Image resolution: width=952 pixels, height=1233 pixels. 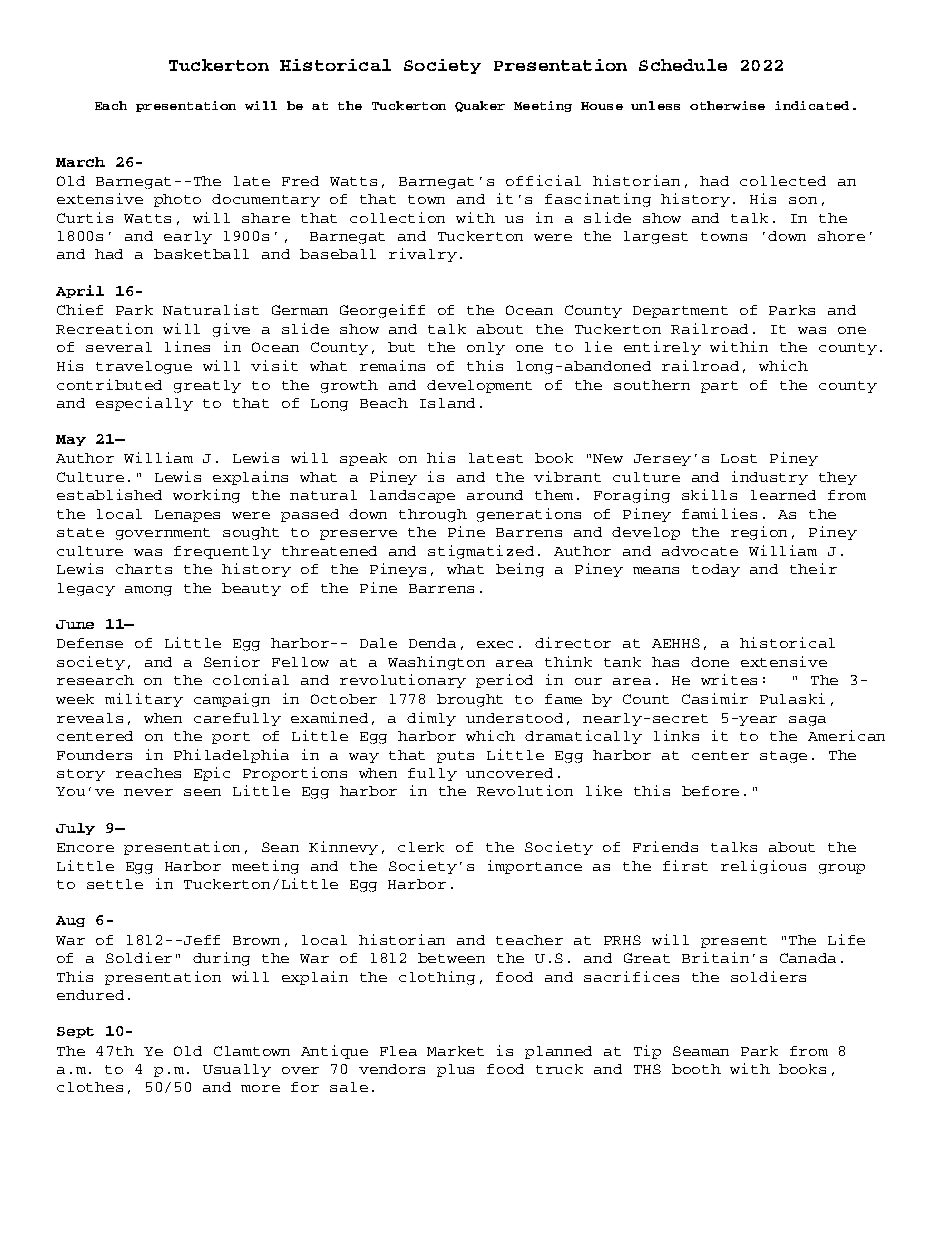 What do you see at coordinates (80, 162) in the screenshot?
I see `March` at bounding box center [80, 162].
